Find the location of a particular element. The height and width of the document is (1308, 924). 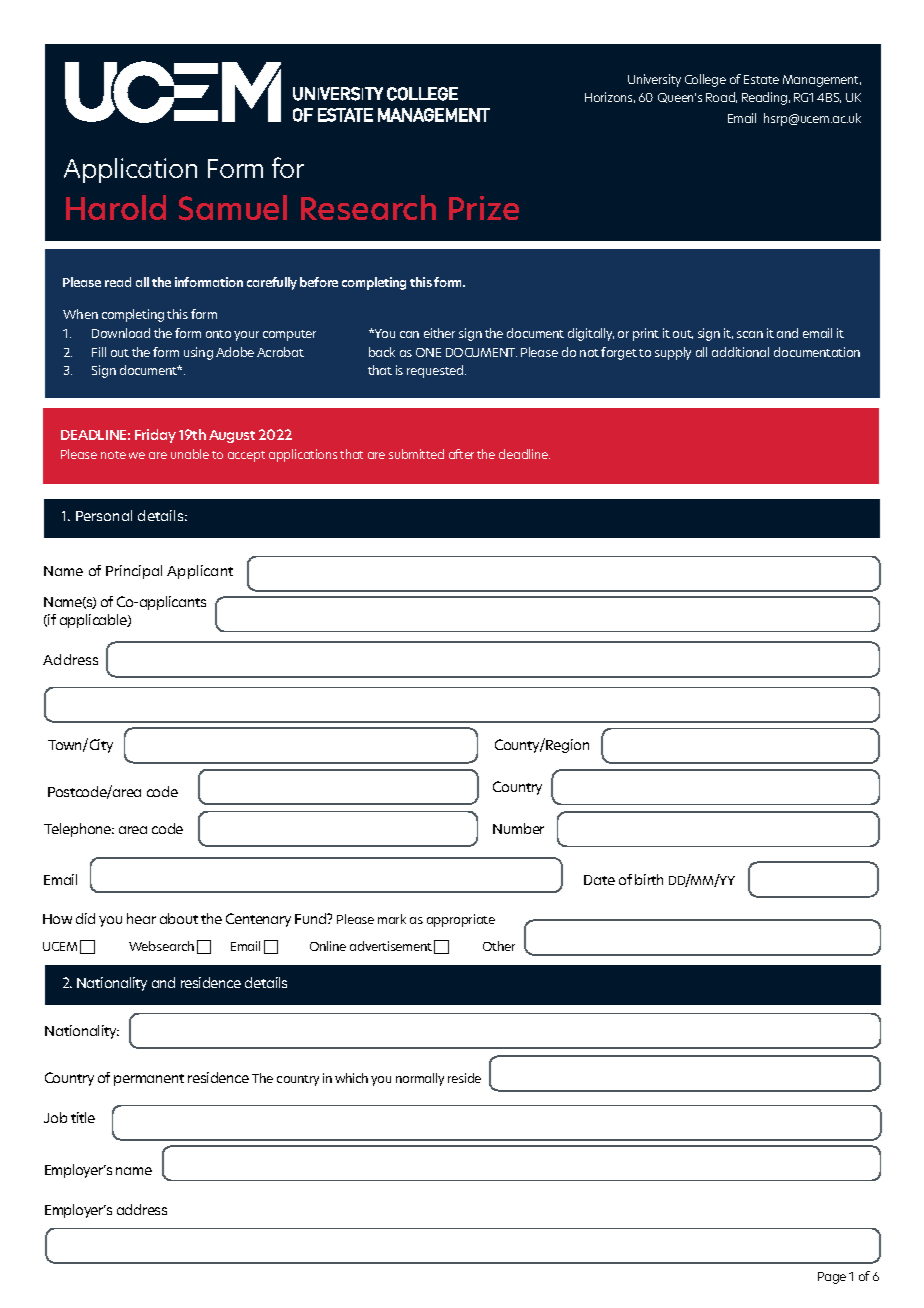

after is located at coordinates (461, 454).
